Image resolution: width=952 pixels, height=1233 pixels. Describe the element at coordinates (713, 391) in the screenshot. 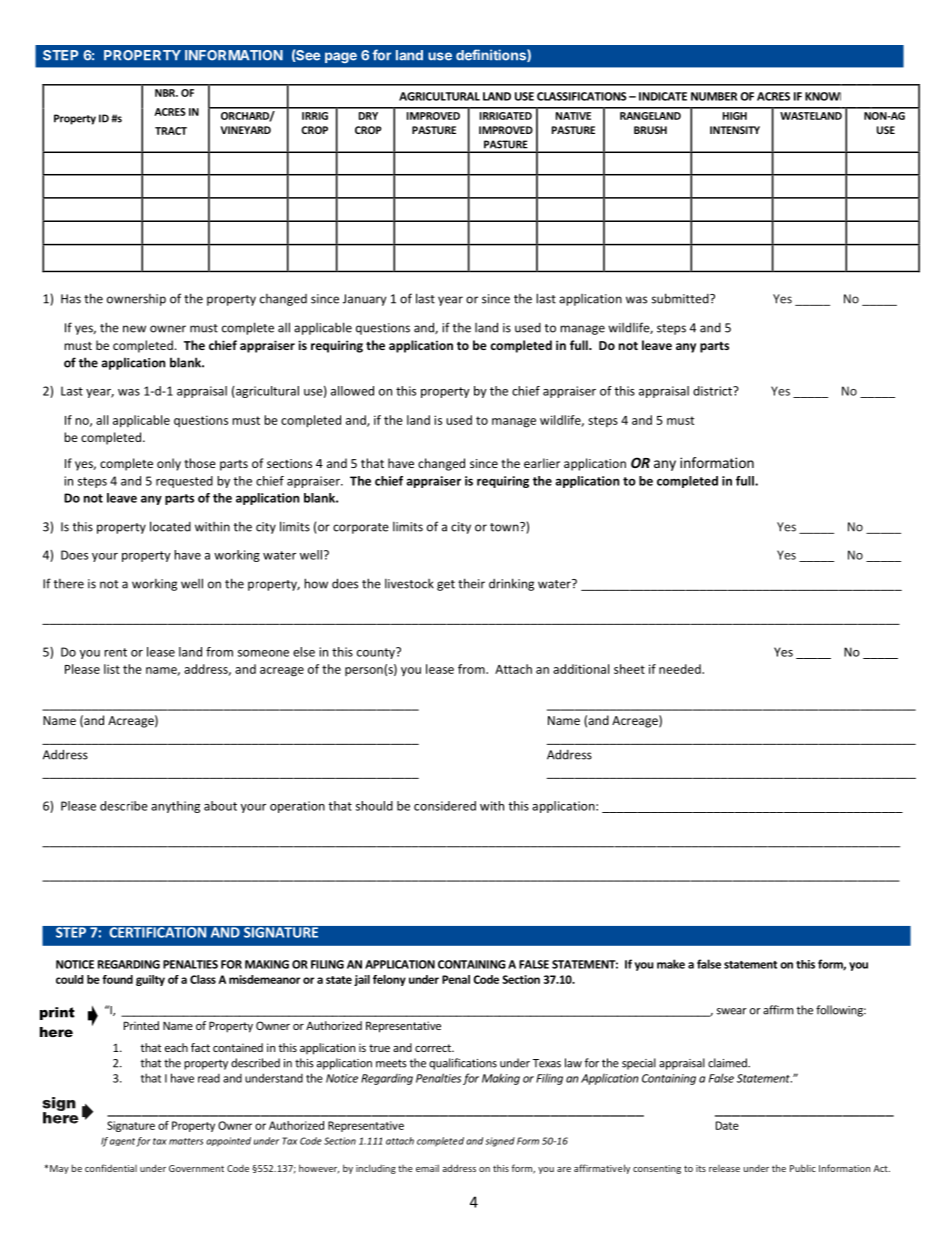

I see `district` at that location.
